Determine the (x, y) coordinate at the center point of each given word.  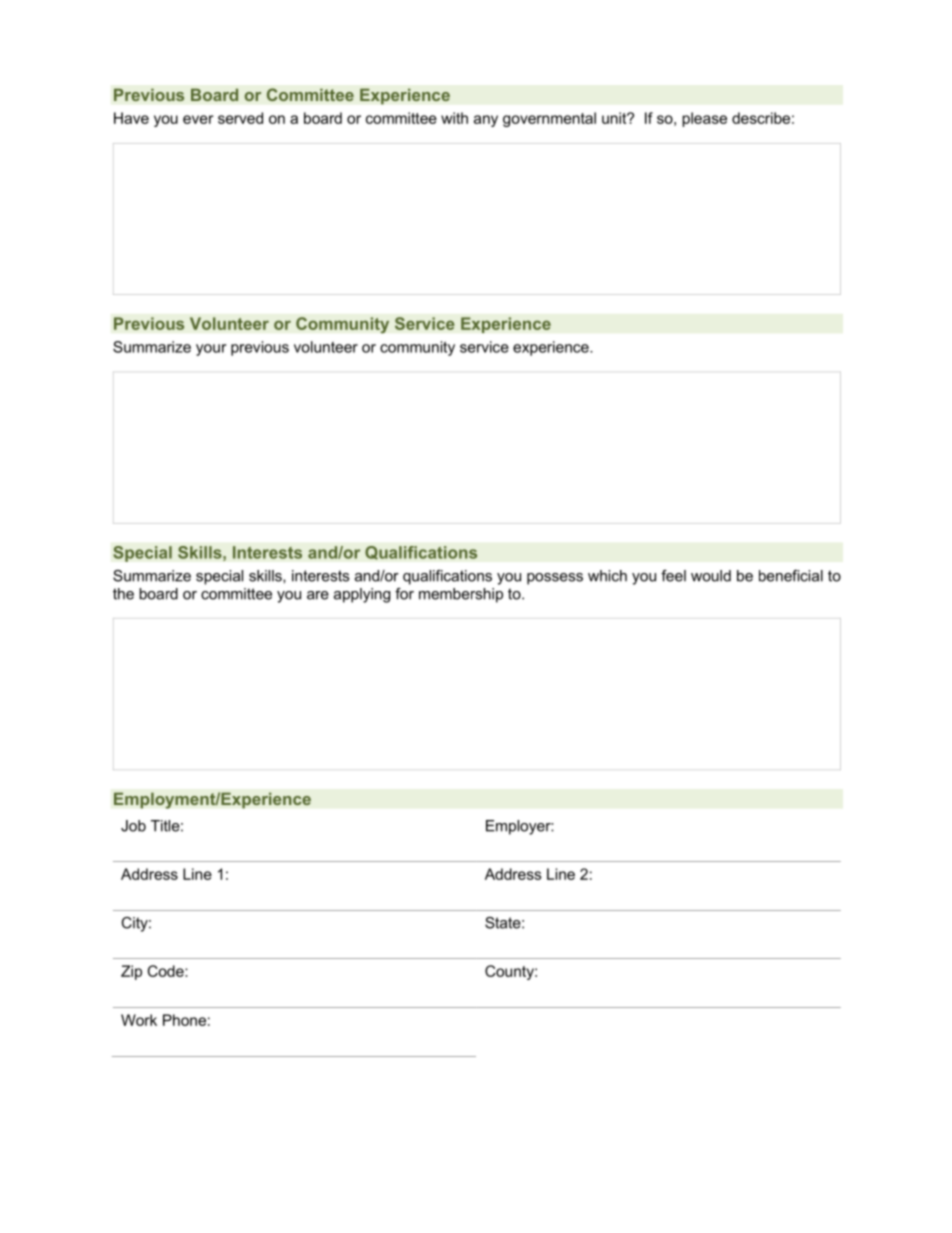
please (704, 119)
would (711, 576)
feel (673, 576)
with (454, 118)
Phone (184, 1020)
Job (133, 826)
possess (555, 579)
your (211, 350)
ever (198, 119)
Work (139, 1020)
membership (461, 595)
